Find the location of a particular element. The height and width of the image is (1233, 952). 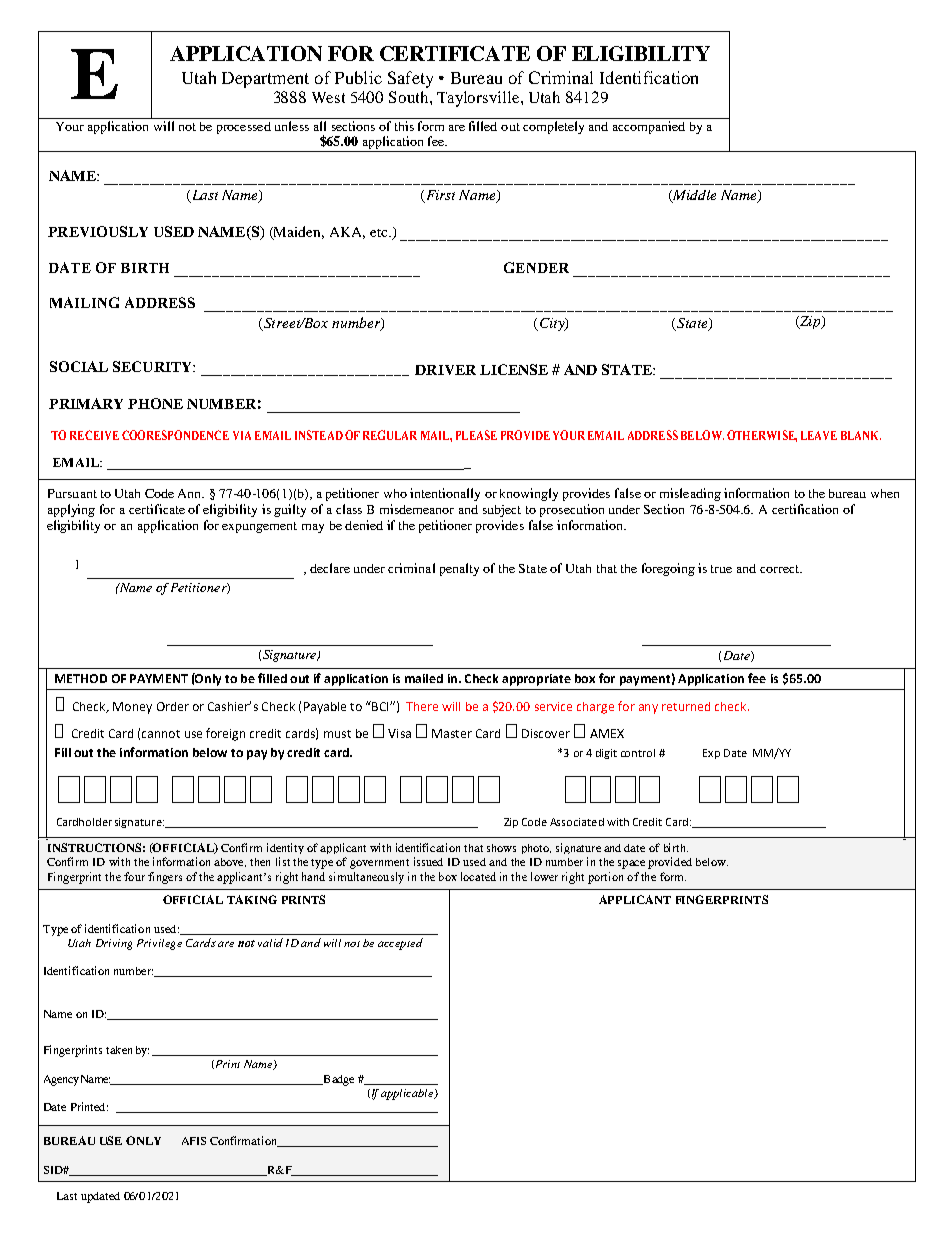

Pursuant is located at coordinates (72, 493).
